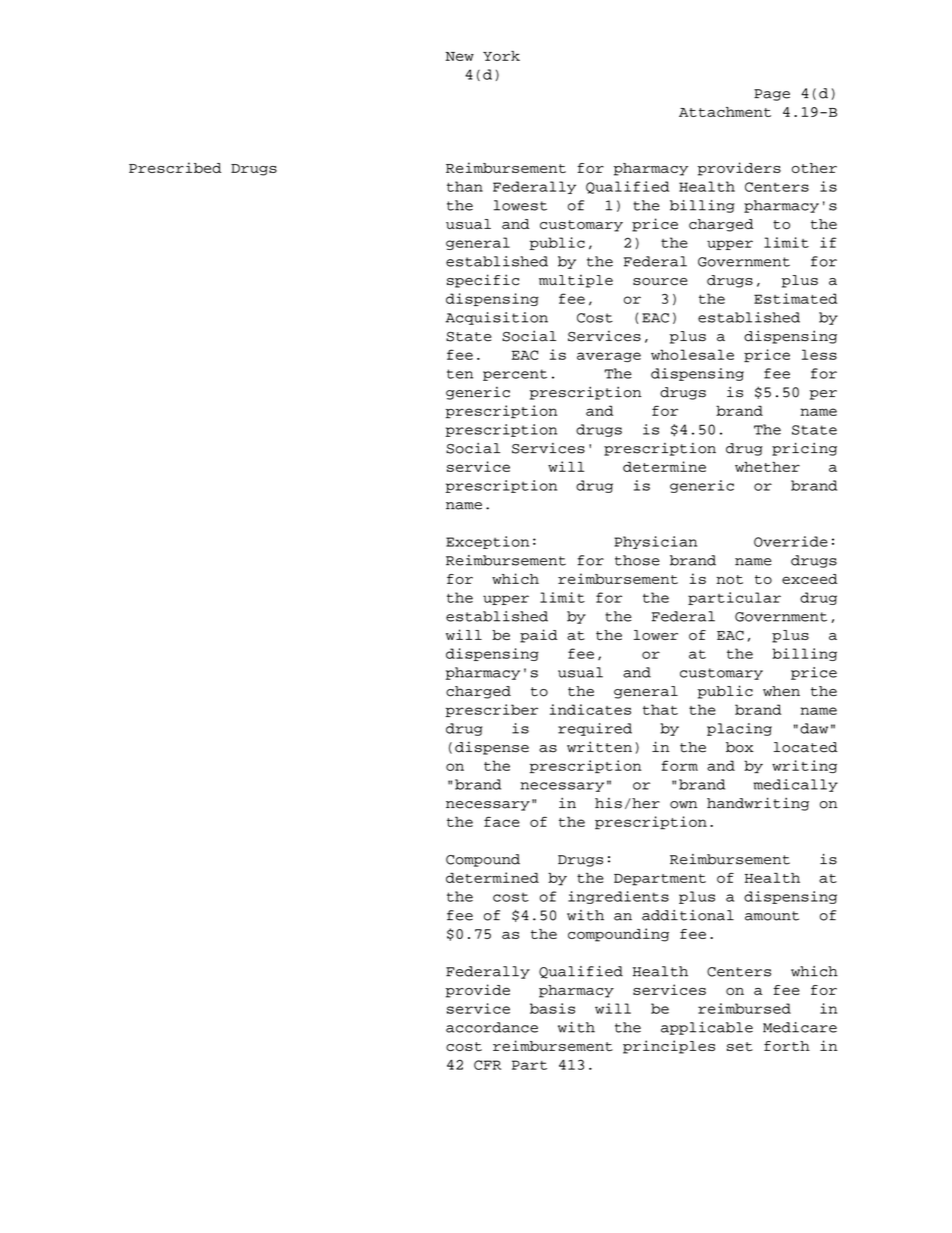 This screenshot has width=952, height=1233. I want to click on Exception, so click(487, 542).
